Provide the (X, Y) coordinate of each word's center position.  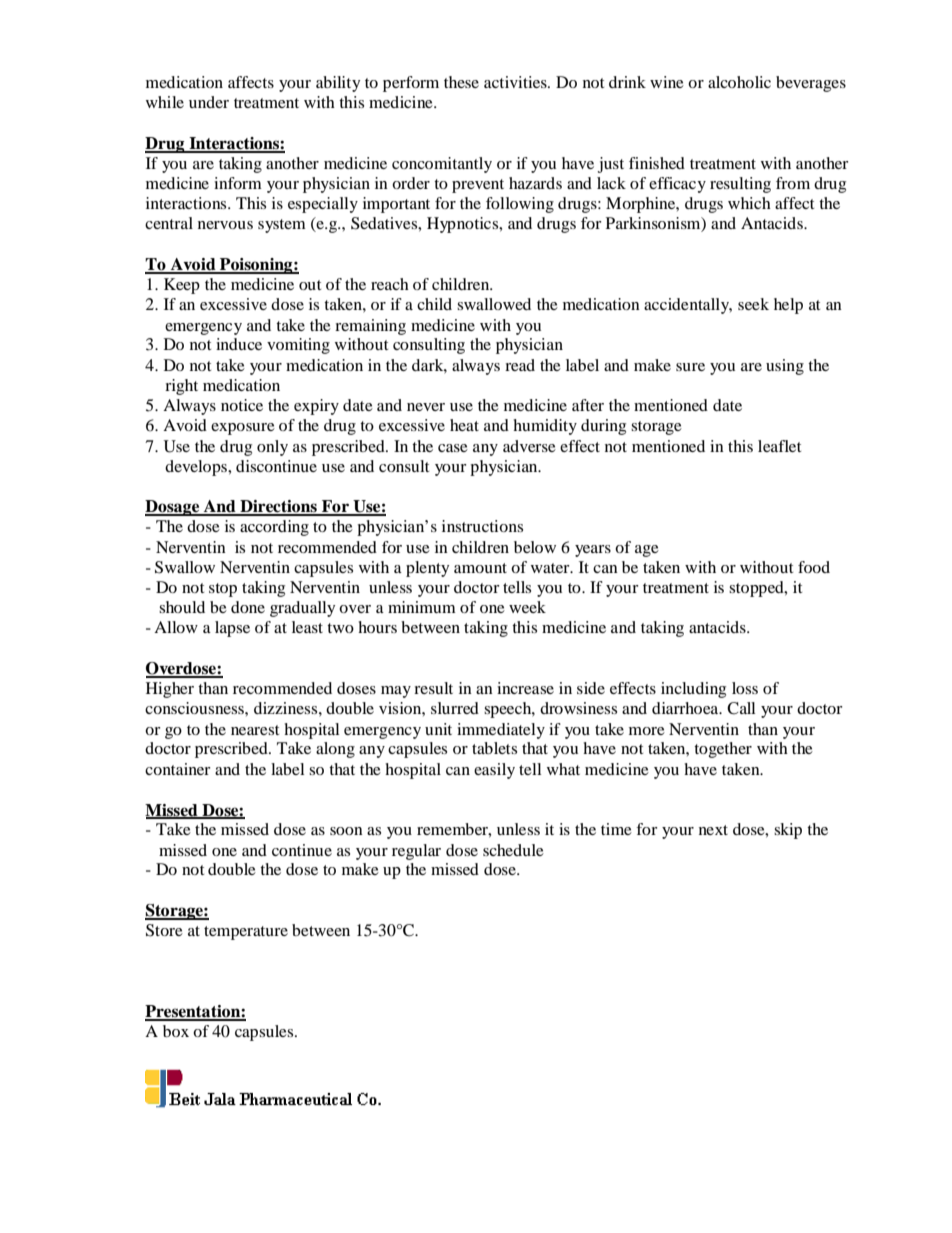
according (274, 528)
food (814, 567)
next (713, 830)
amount (480, 568)
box (176, 1031)
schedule (513, 850)
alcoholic (739, 82)
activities (516, 82)
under (209, 102)
